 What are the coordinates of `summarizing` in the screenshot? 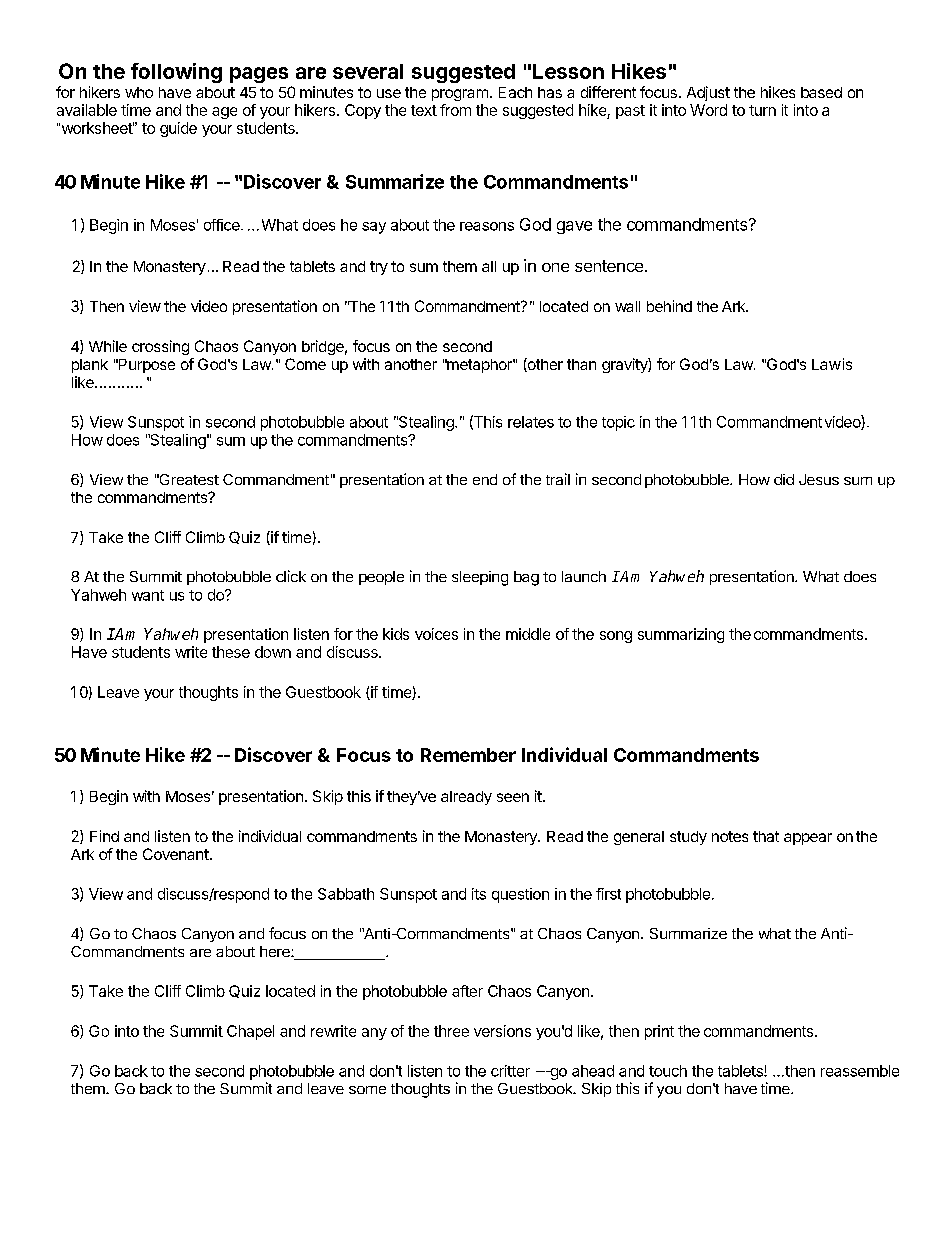 It's located at (681, 635).
